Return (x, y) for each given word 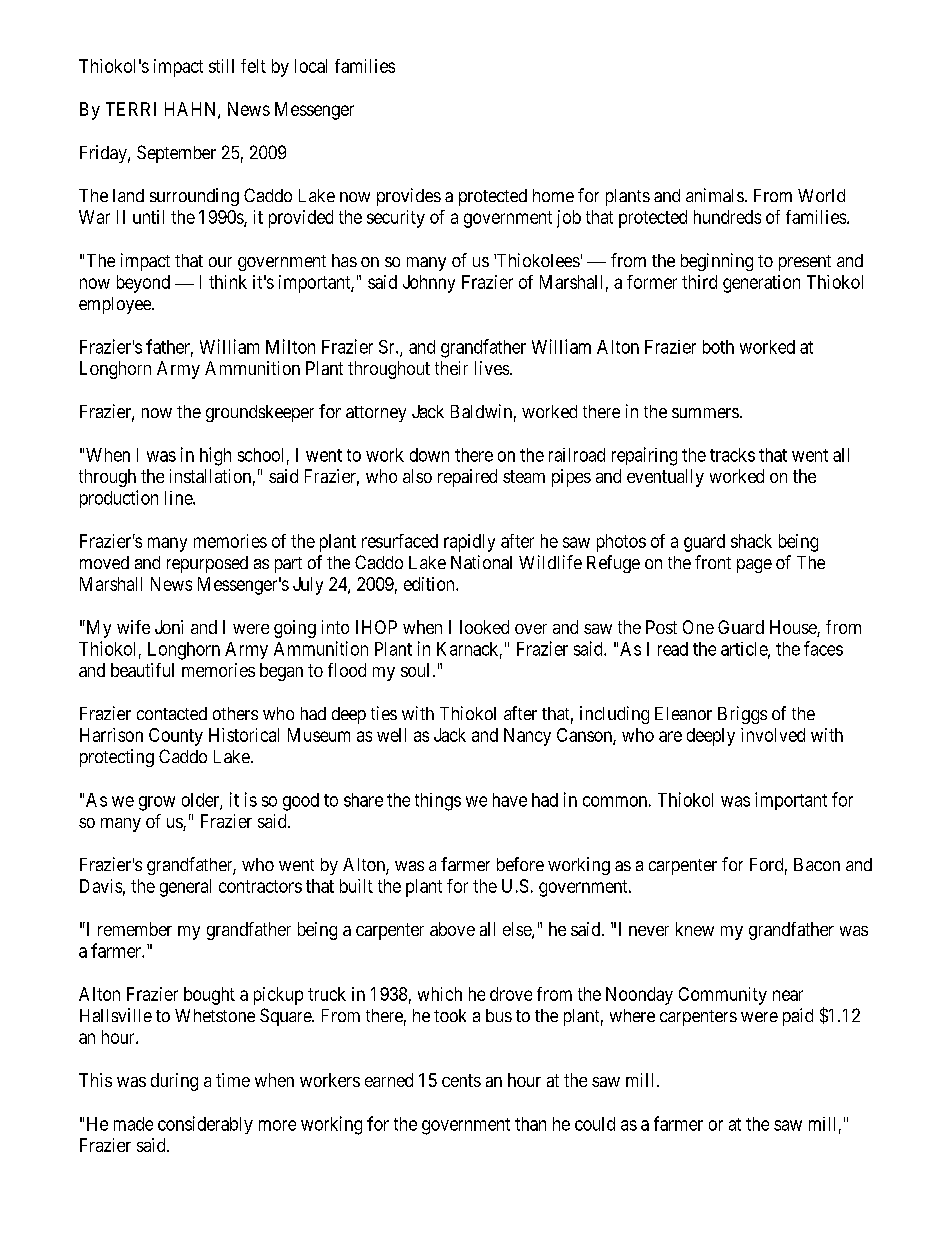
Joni (169, 627)
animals (715, 195)
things (438, 802)
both (718, 347)
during (174, 1082)
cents (461, 1080)
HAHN (192, 110)
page (754, 566)
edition (430, 584)
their (451, 368)
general (185, 888)
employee (116, 305)
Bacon (817, 864)
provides (409, 197)
